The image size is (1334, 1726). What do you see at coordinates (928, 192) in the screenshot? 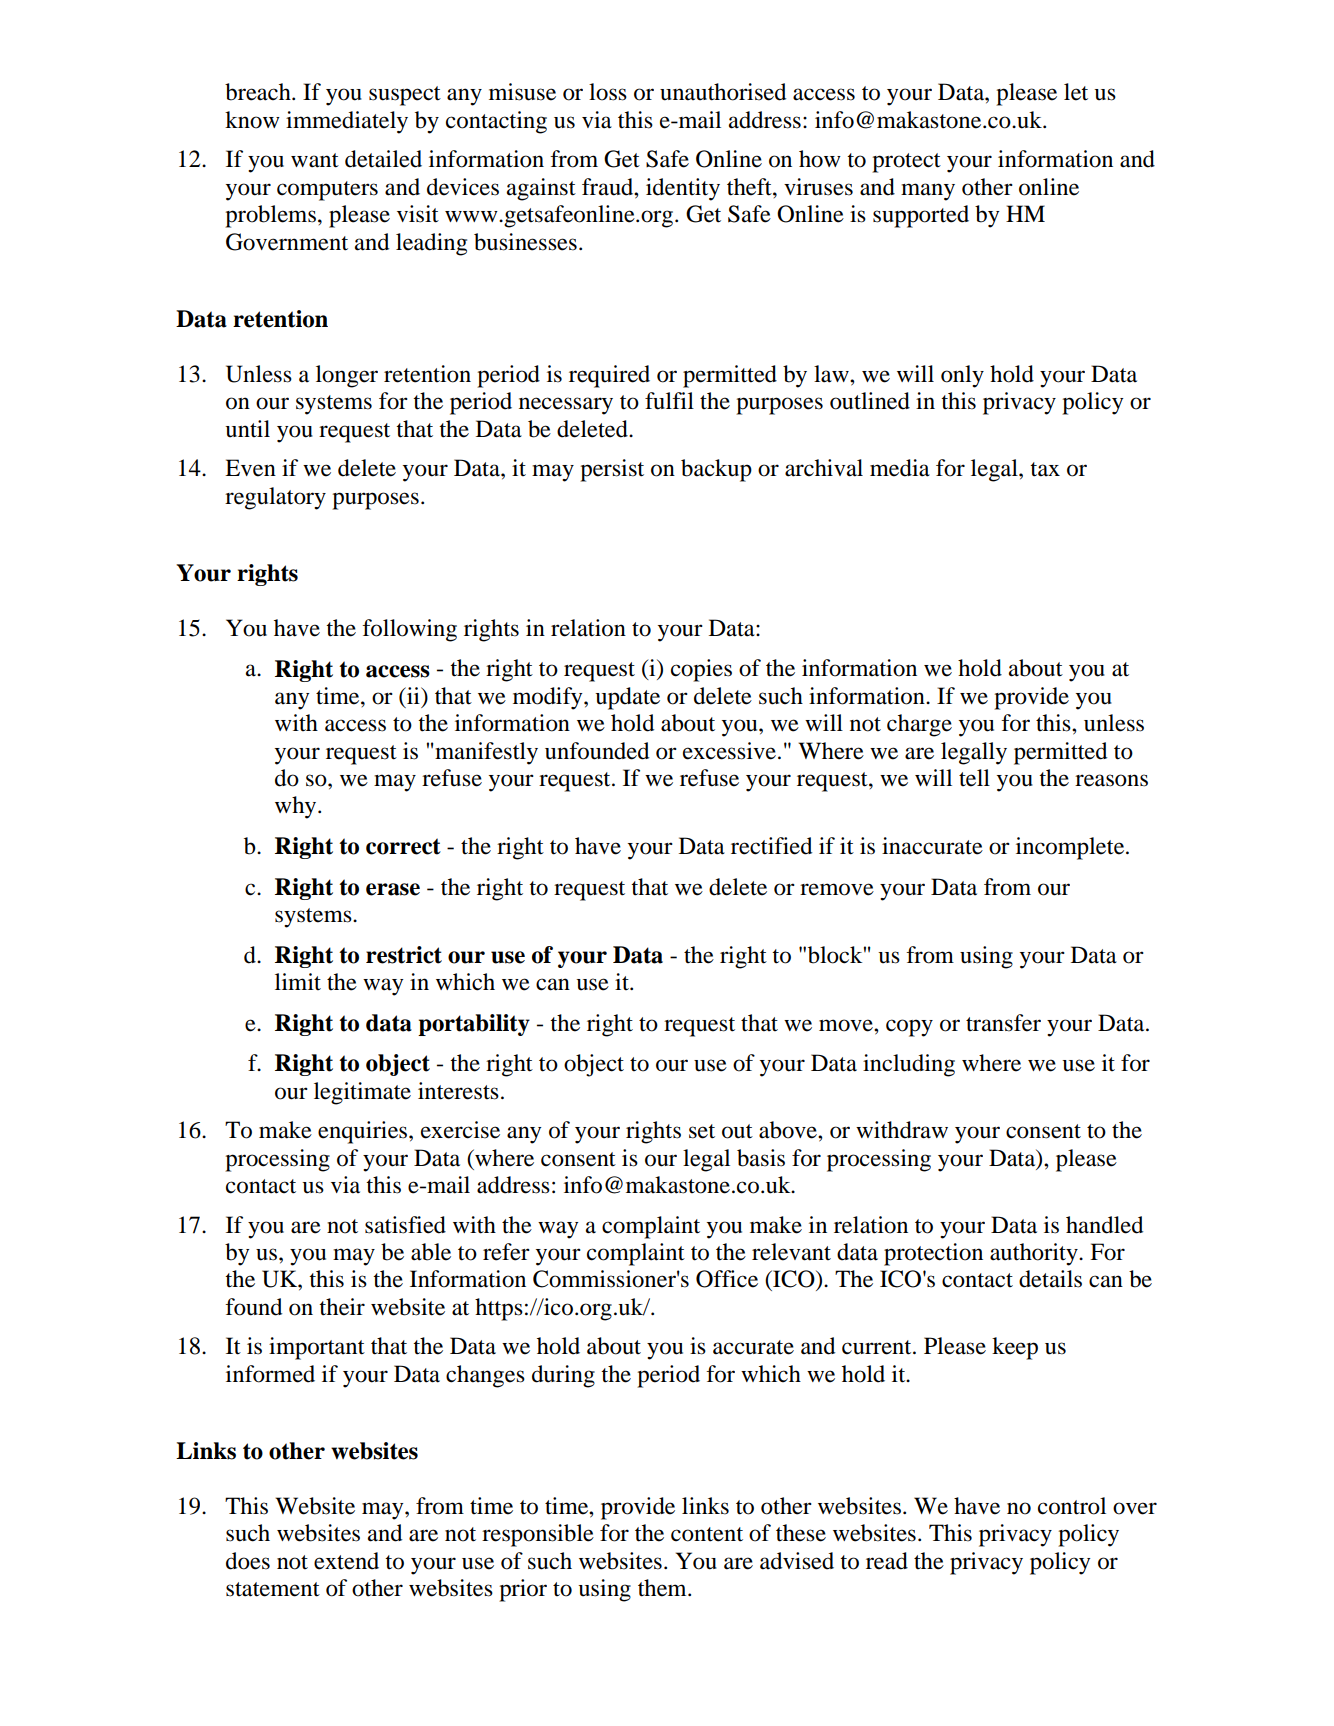
I see `many` at bounding box center [928, 192].
